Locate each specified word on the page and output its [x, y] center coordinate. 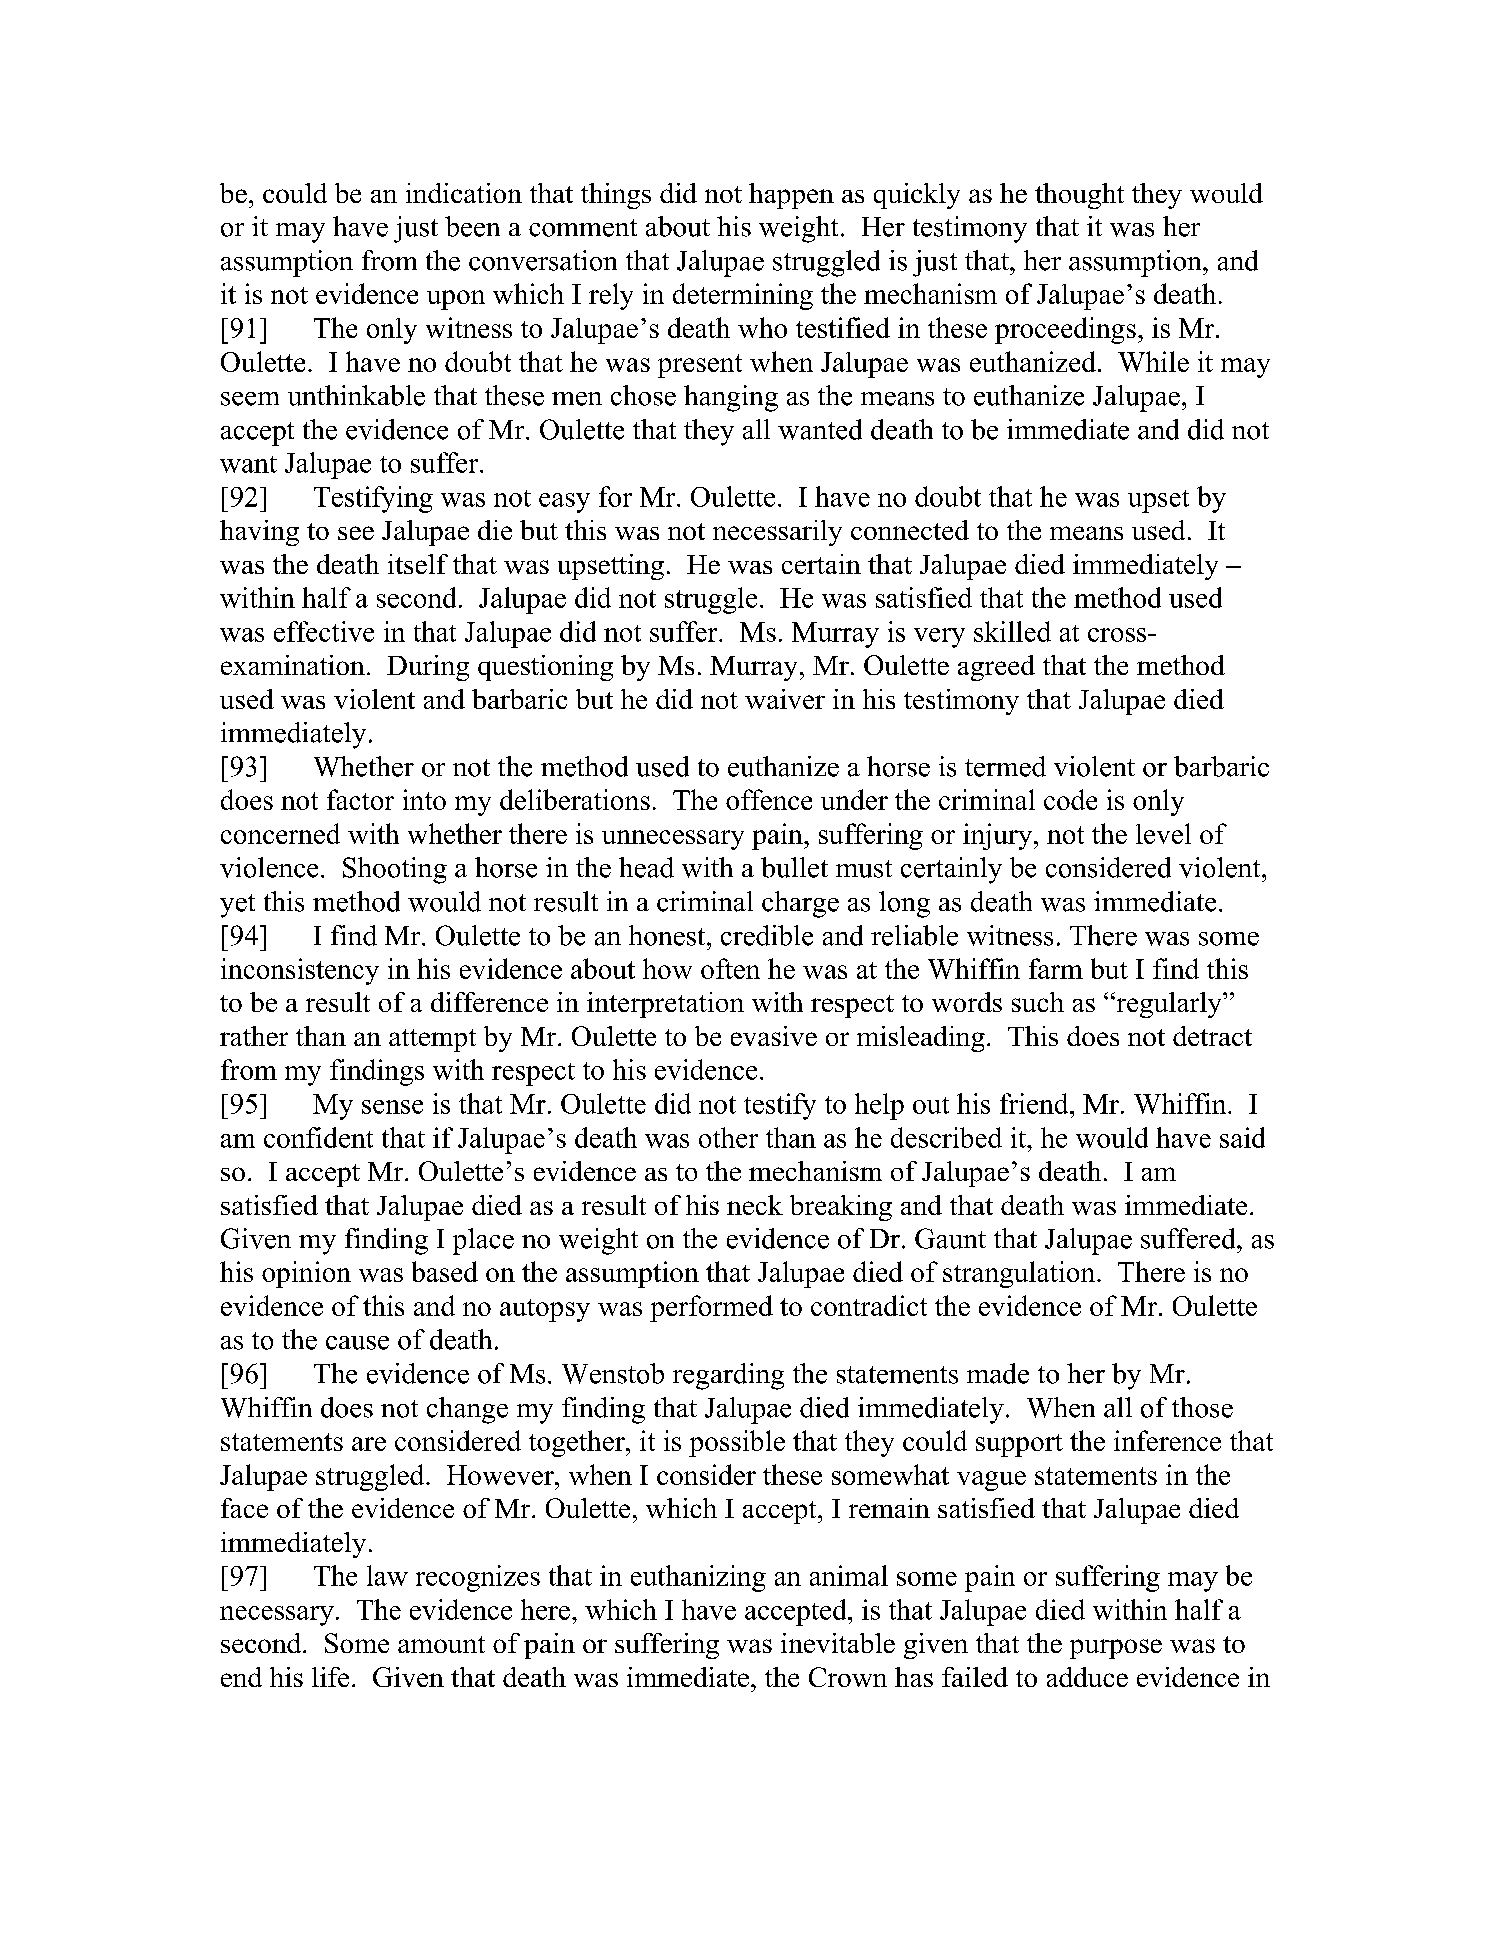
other [728, 1137]
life [330, 1677]
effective [324, 631]
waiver [785, 699]
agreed [996, 668]
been [472, 226]
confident [318, 1137]
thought [1079, 196]
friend [1035, 1103]
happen [791, 196]
